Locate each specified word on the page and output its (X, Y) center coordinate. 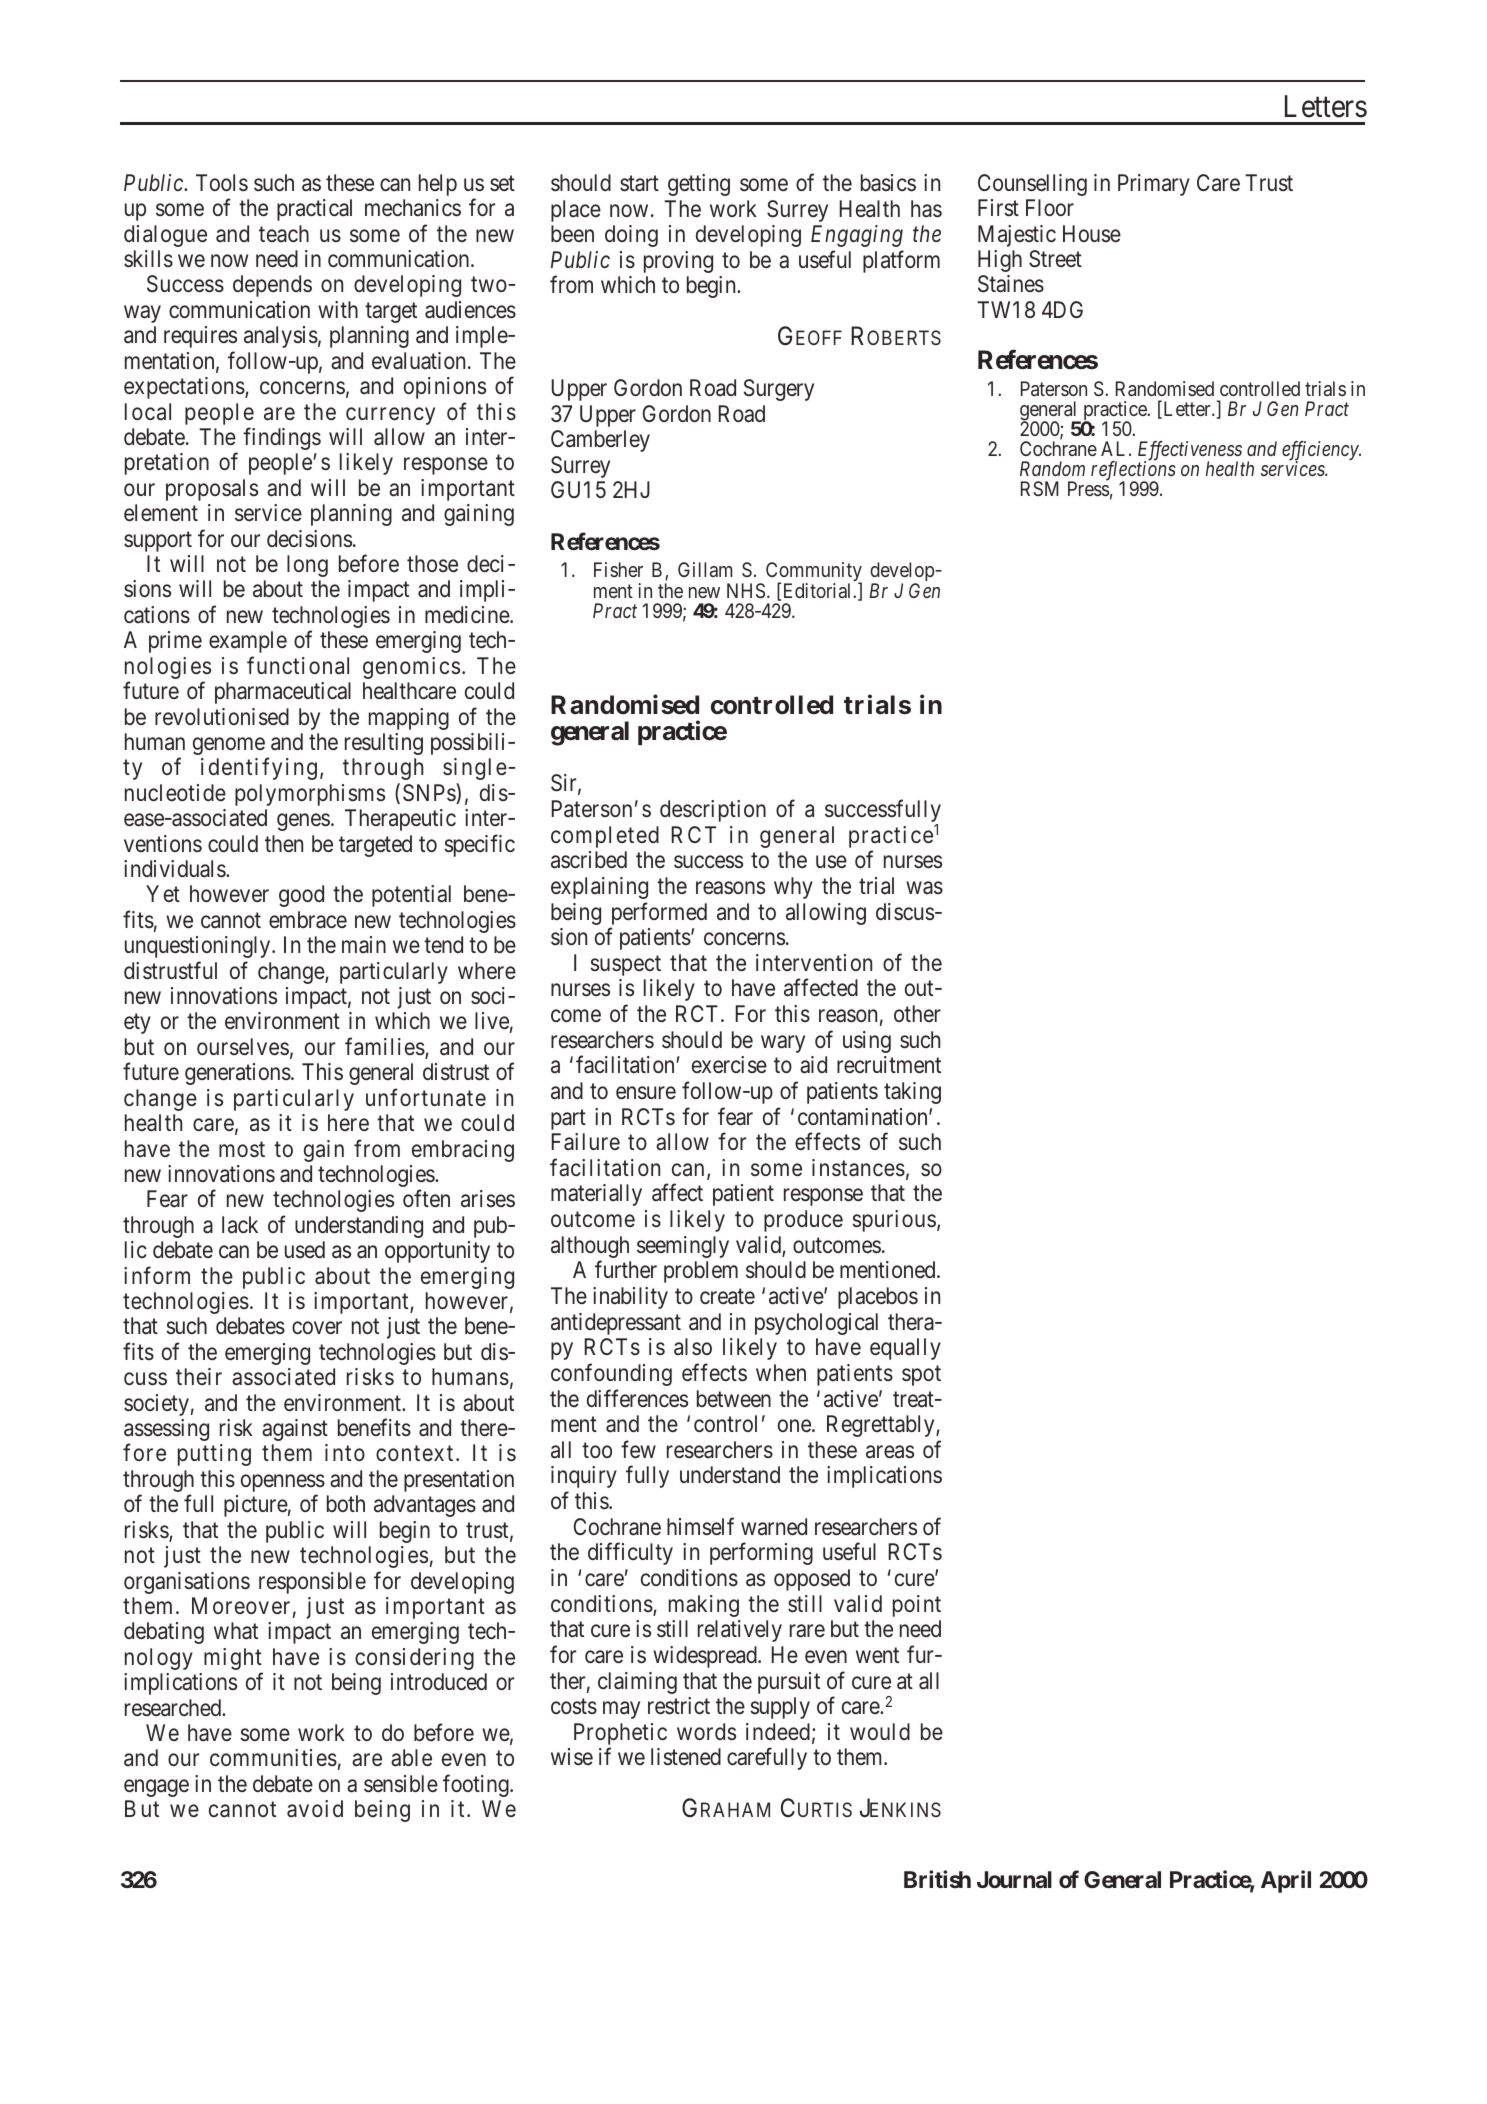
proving (678, 262)
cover (317, 1328)
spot (921, 1376)
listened (686, 1757)
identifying (259, 769)
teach (284, 234)
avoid (315, 1809)
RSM (1040, 488)
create (727, 1297)
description (713, 811)
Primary (1154, 185)
